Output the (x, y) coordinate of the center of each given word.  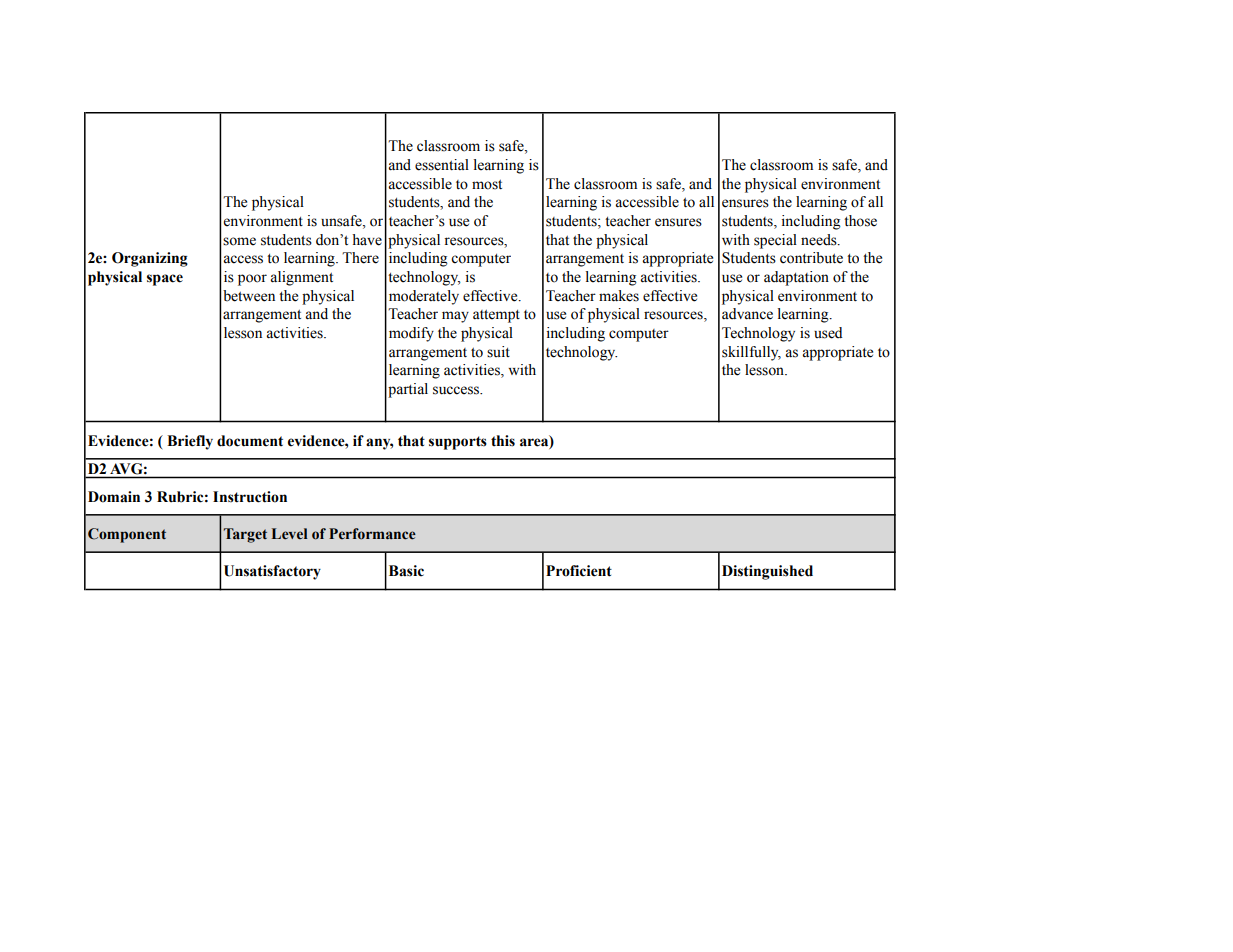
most (487, 185)
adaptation (796, 278)
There (360, 258)
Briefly (190, 442)
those (860, 221)
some (239, 241)
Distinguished (767, 572)
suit (498, 352)
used (828, 333)
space (165, 280)
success (457, 390)
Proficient (579, 571)
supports (458, 443)
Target (245, 535)
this (503, 441)
